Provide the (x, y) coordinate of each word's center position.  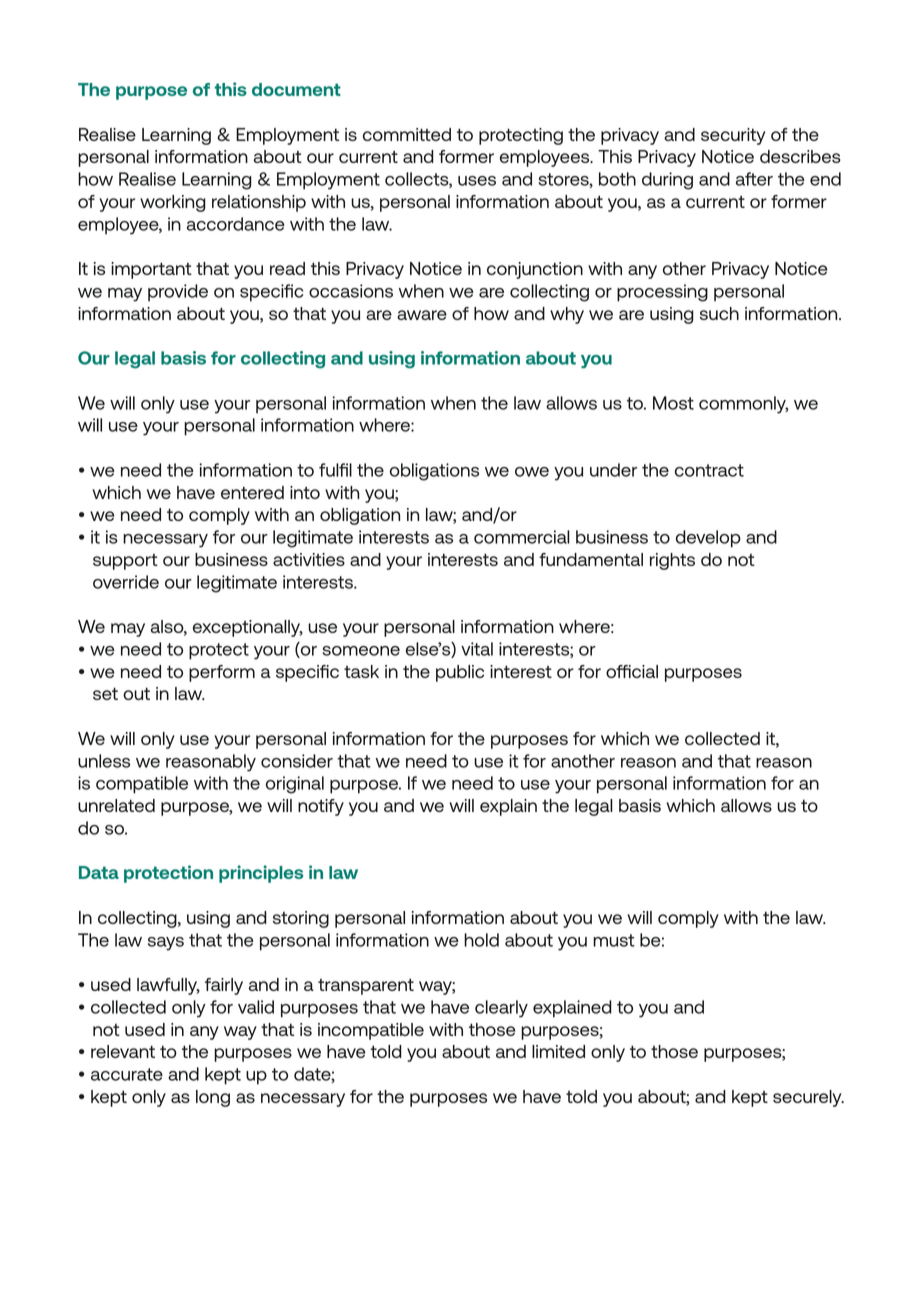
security (733, 136)
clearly (501, 1009)
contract (709, 470)
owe (532, 472)
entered (252, 492)
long (213, 1098)
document (296, 89)
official (632, 671)
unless (104, 761)
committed (407, 134)
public (460, 673)
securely (808, 1098)
